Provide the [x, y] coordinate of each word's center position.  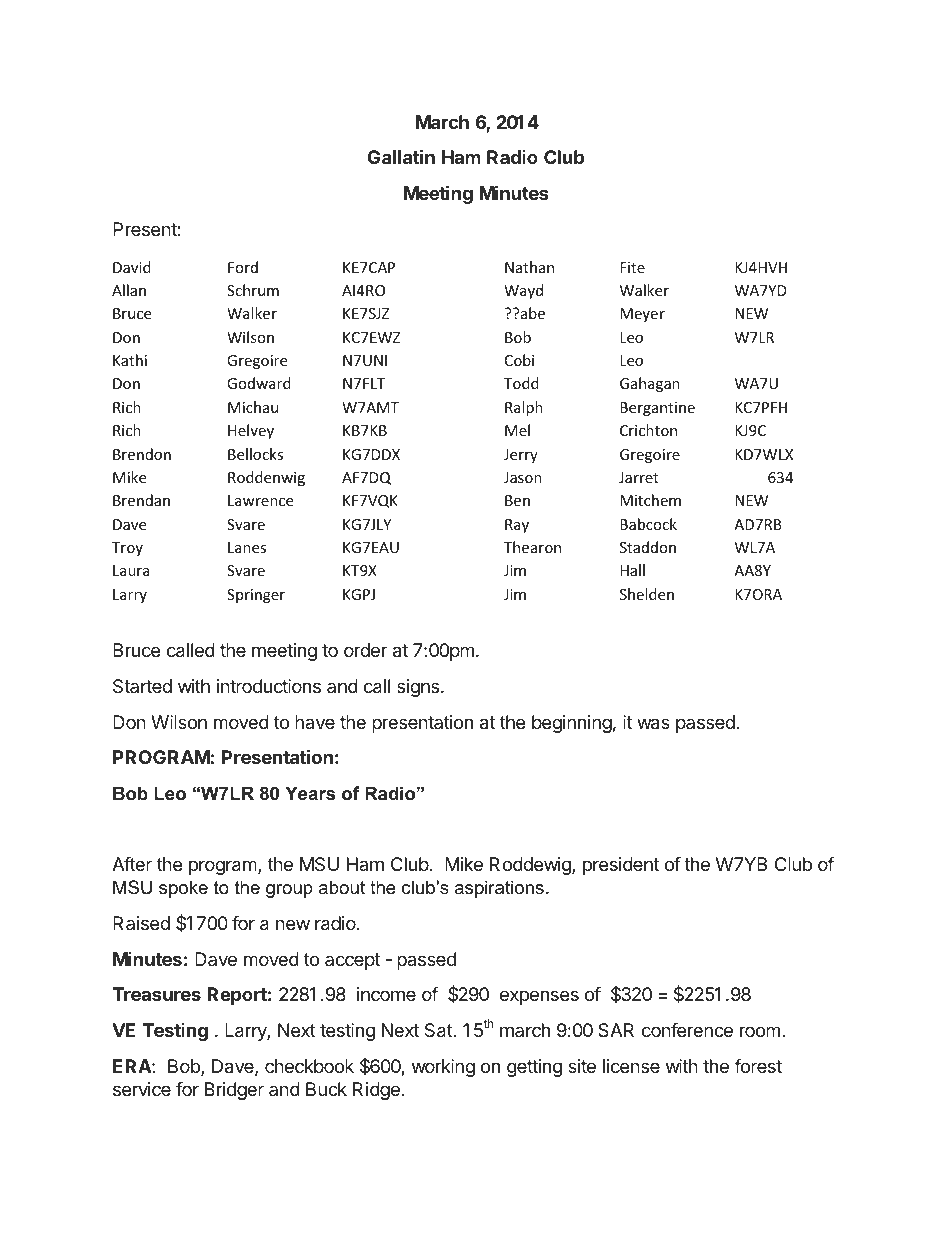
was [653, 724]
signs [419, 688]
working [443, 1068]
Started [142, 686]
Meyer [642, 315]
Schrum [253, 290]
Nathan [529, 267]
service [142, 1089]
